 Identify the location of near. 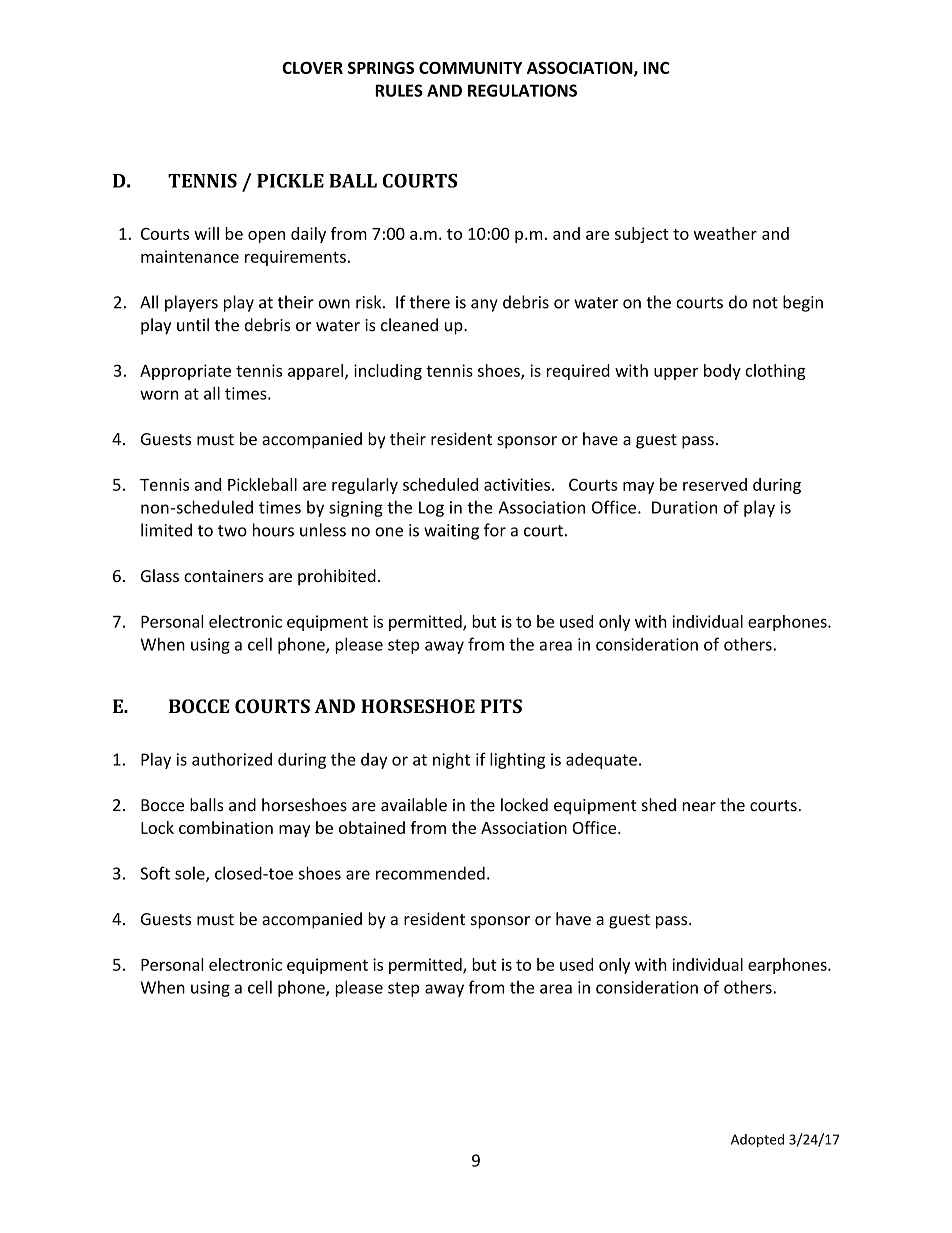
(699, 807).
